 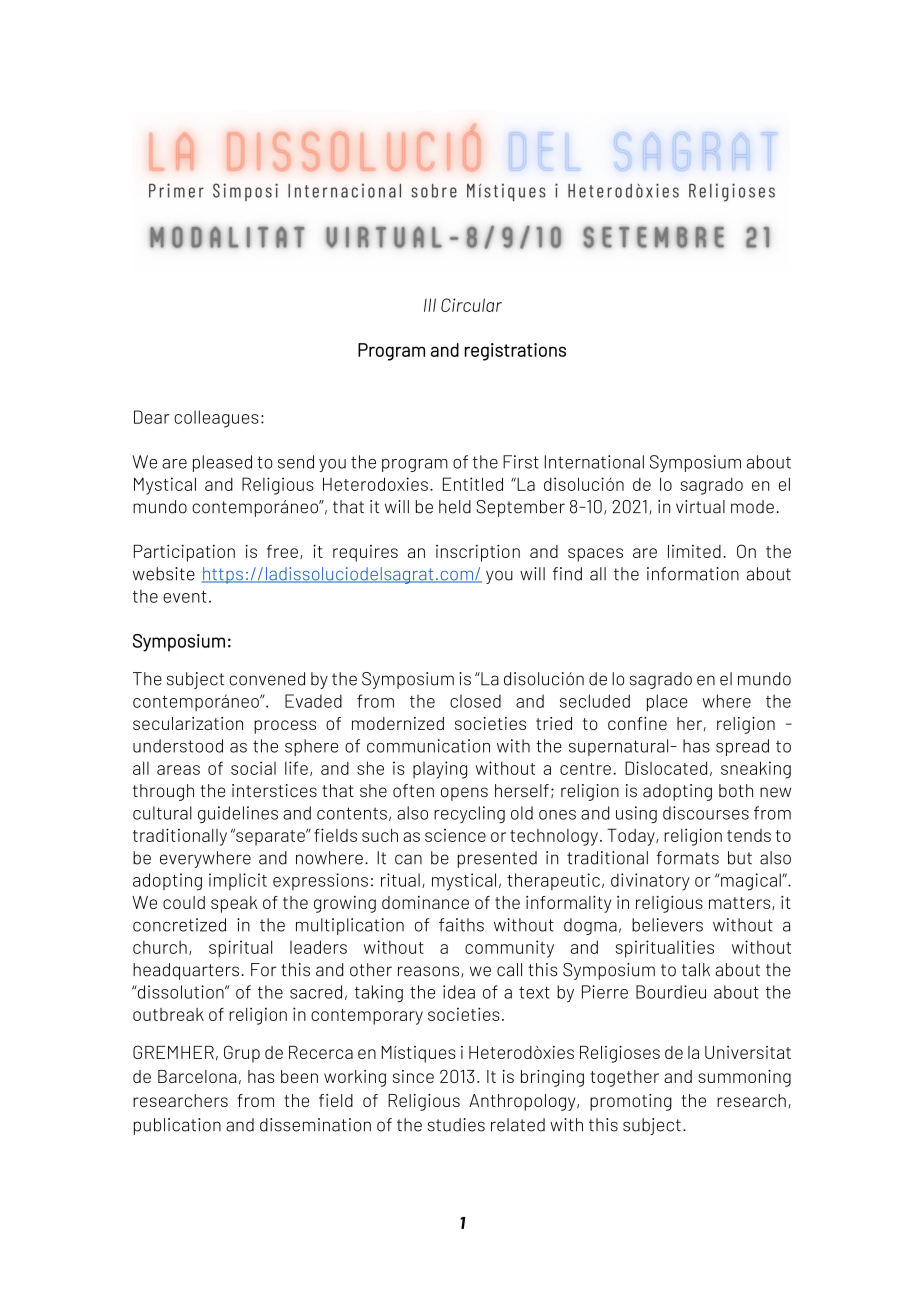 I want to click on studies, so click(x=456, y=1125).
